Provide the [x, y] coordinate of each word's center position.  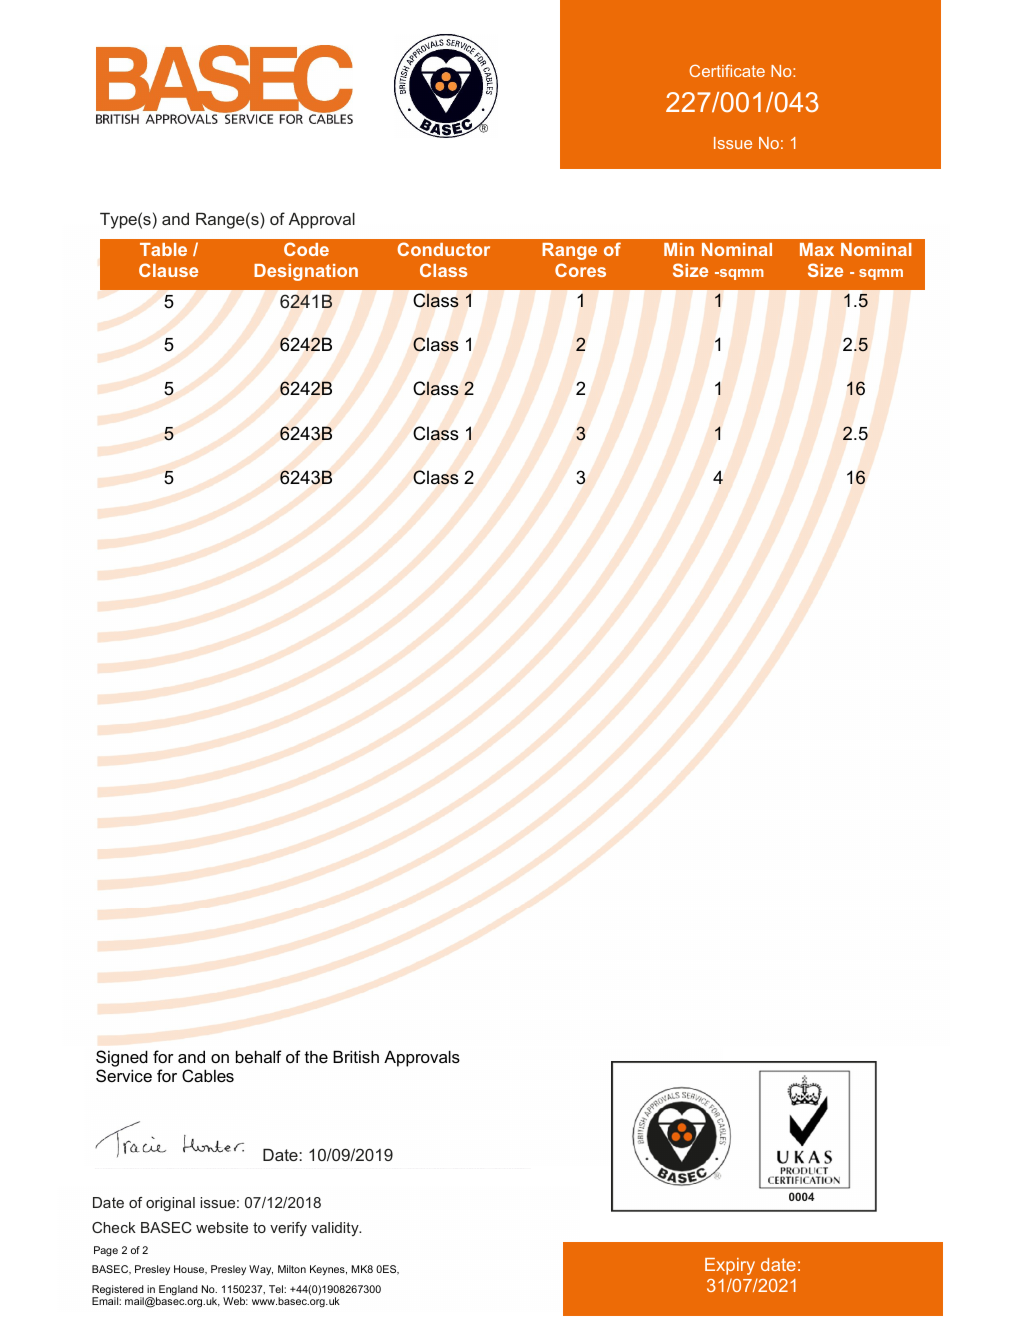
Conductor [443, 249]
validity [336, 1229]
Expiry [730, 1266]
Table [163, 249]
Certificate [727, 70]
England [178, 1290]
